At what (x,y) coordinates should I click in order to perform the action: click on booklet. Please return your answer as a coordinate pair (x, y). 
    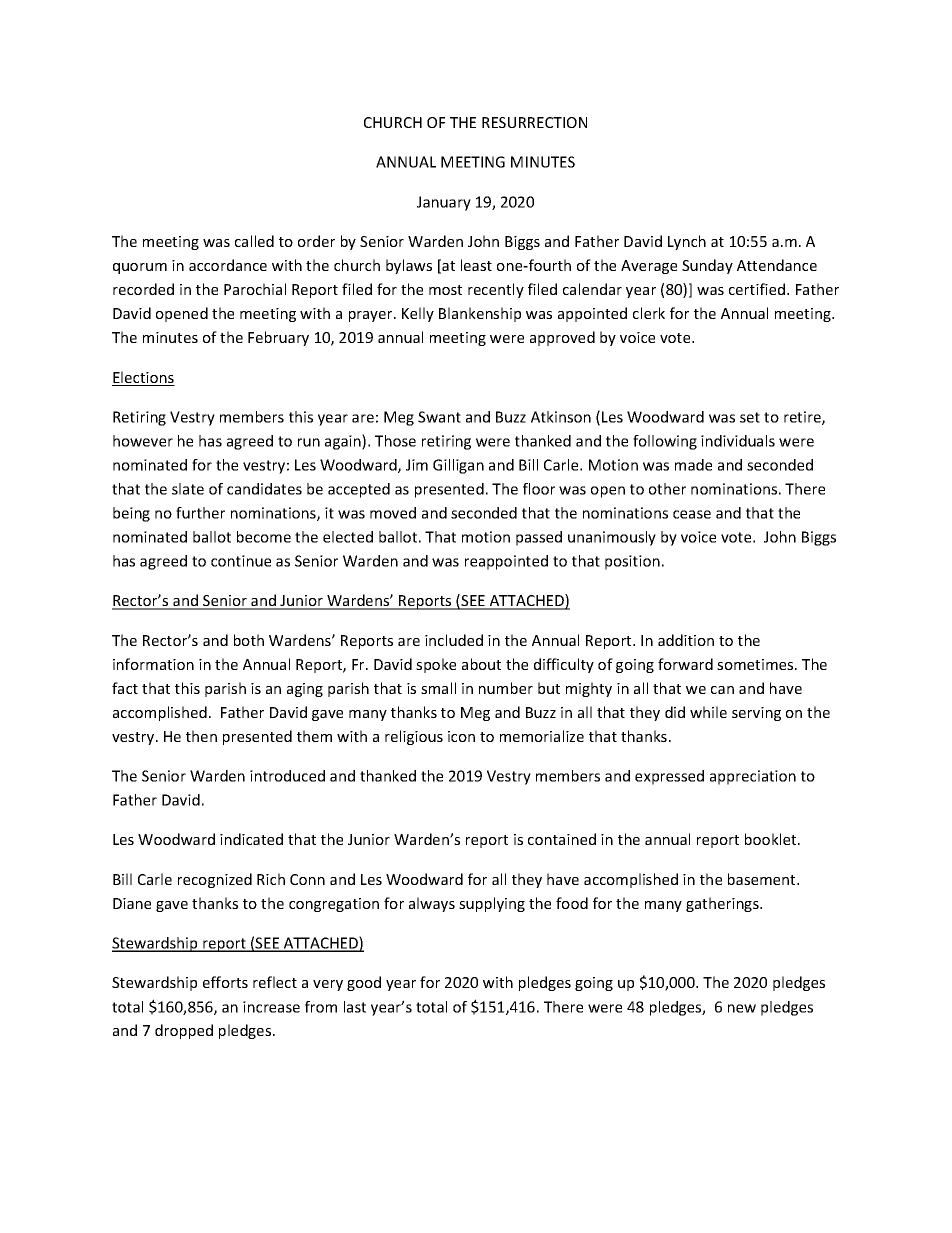
    Looking at the image, I should click on (772, 839).
